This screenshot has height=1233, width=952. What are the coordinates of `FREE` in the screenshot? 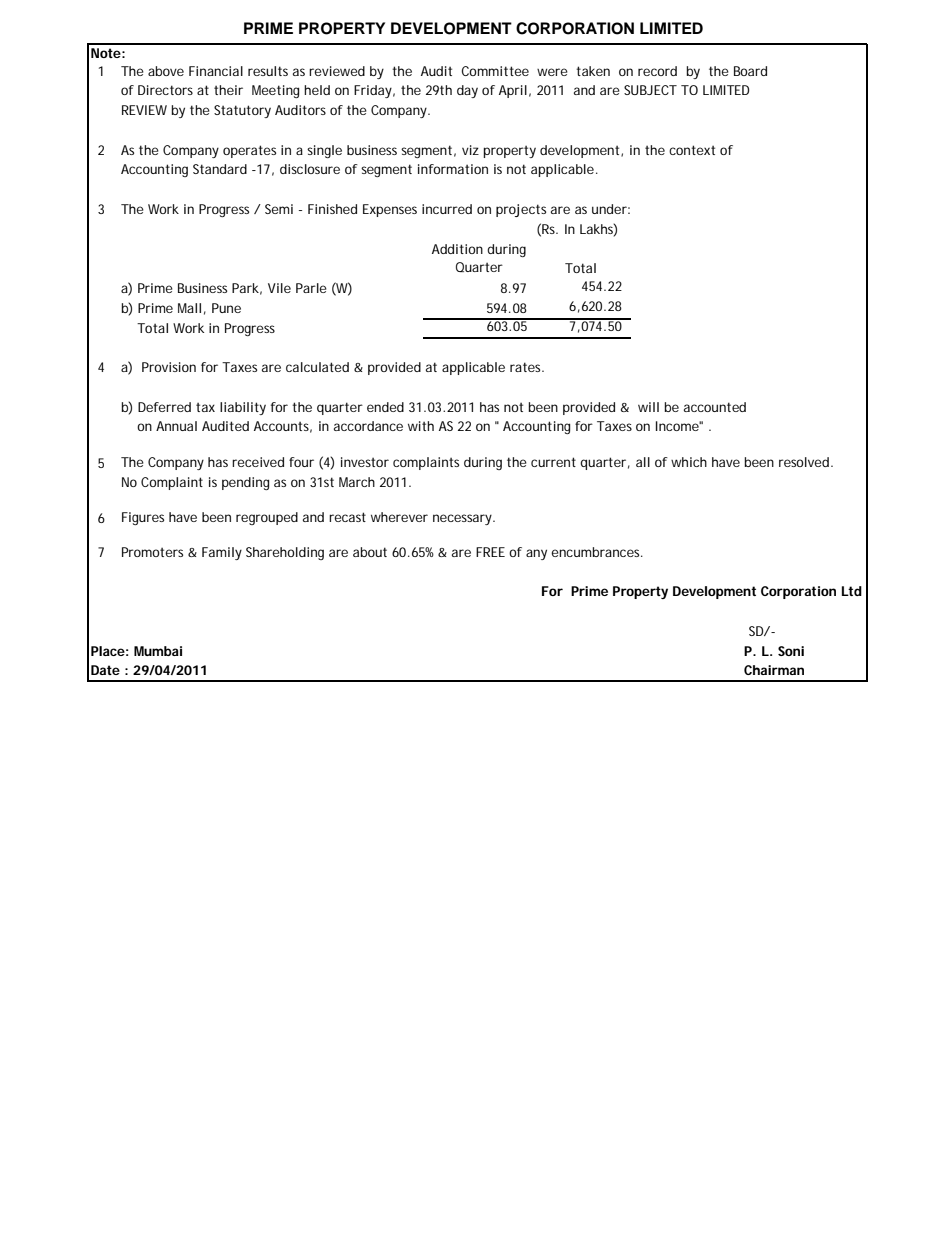 It's located at (490, 552).
